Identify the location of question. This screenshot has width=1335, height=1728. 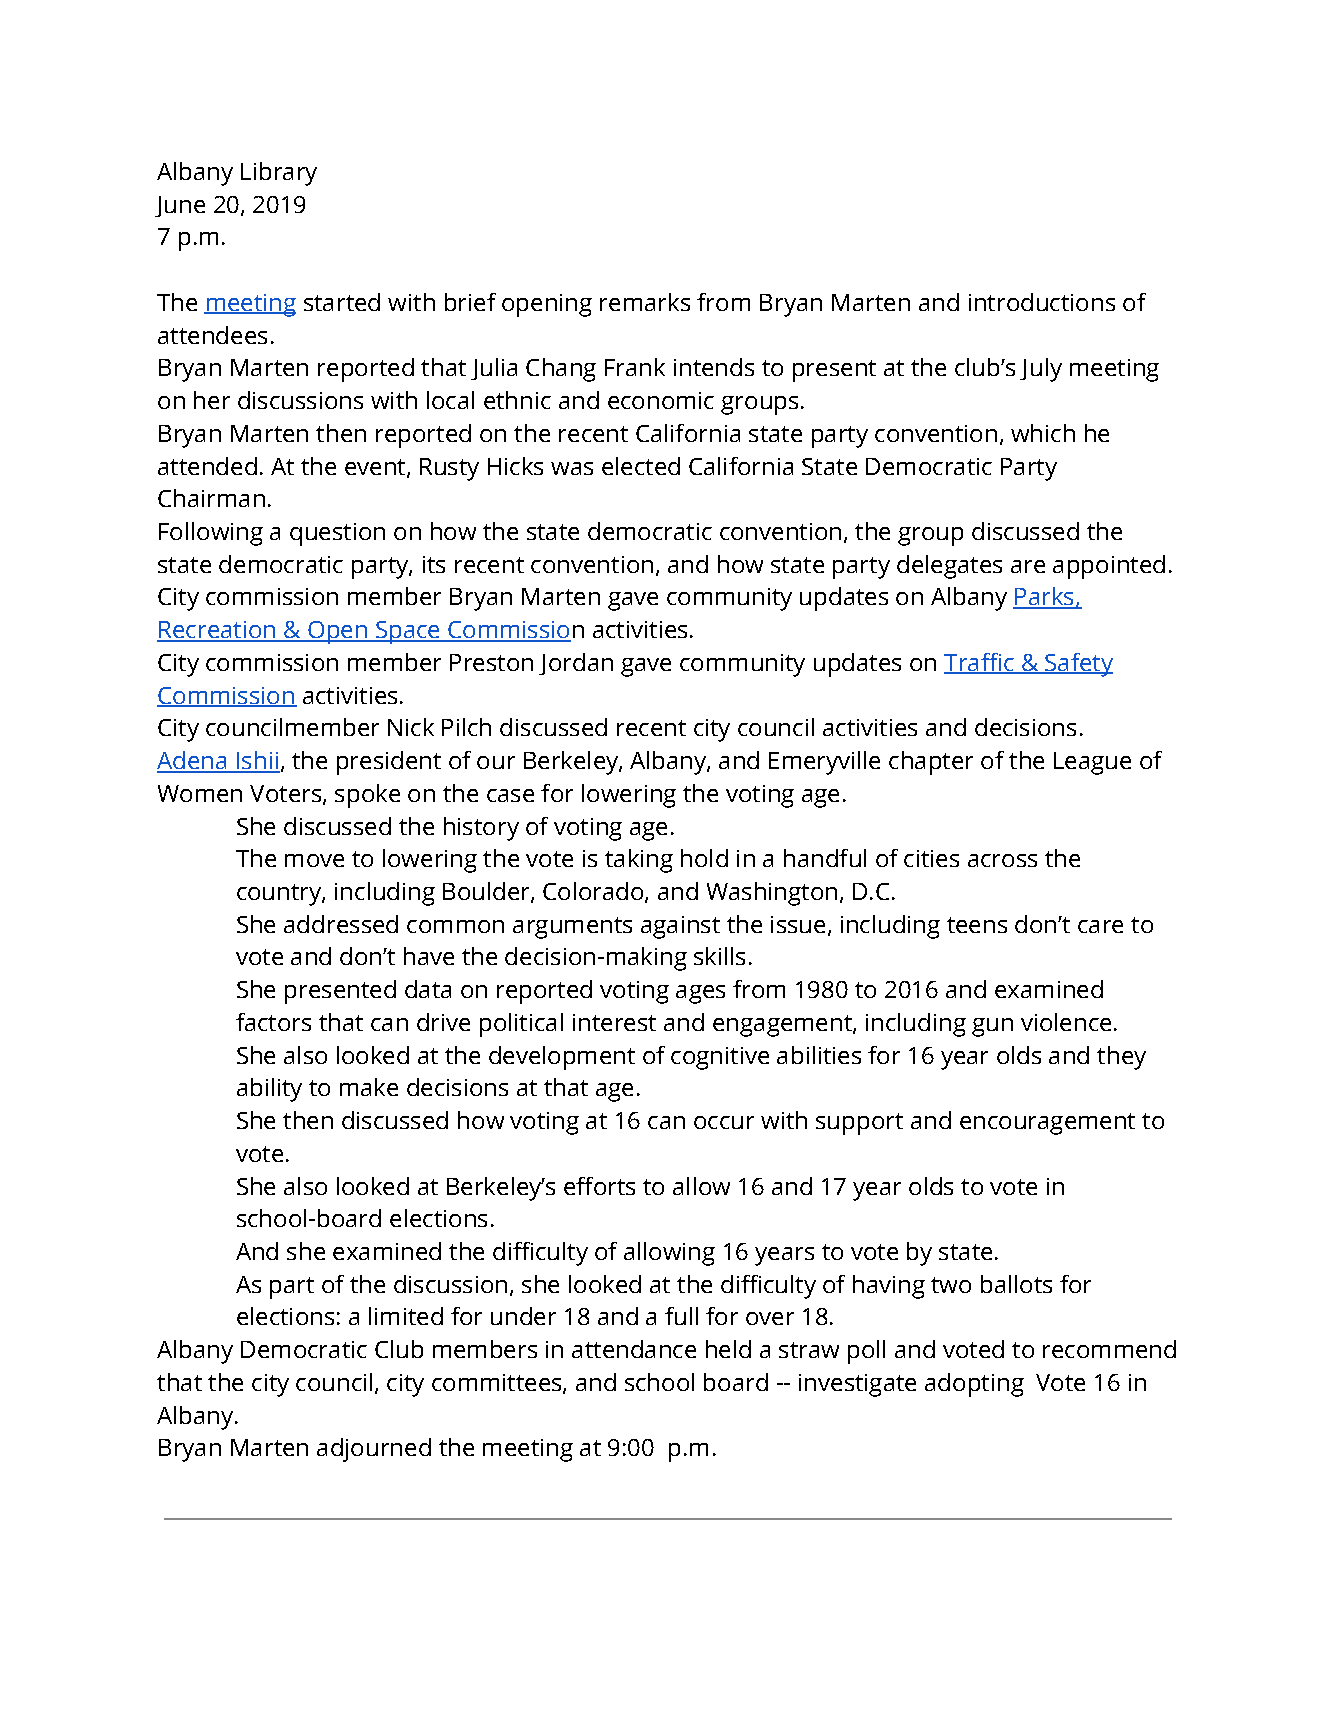
(337, 534).
